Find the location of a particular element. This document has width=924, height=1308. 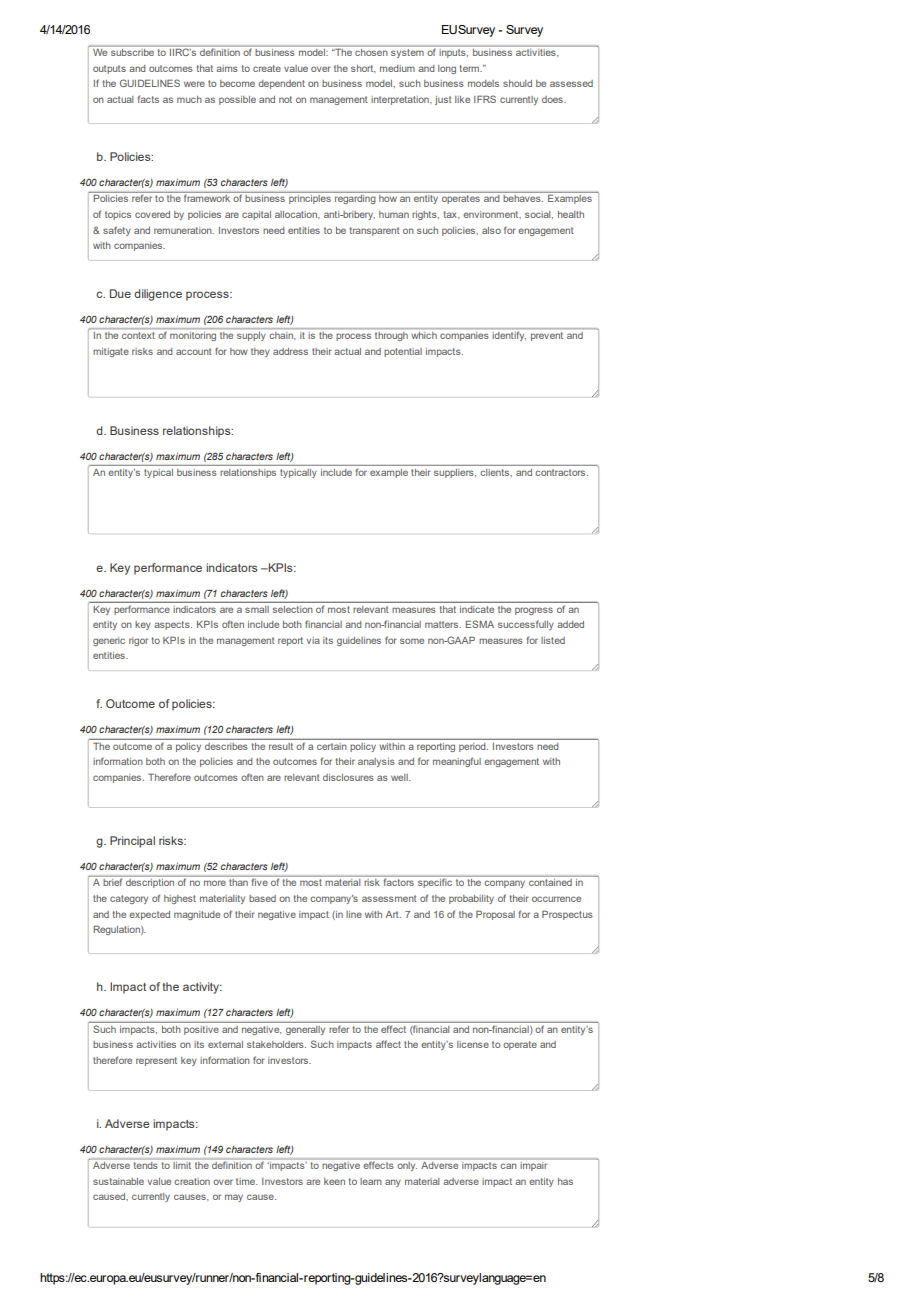

limit is located at coordinates (182, 1165).
